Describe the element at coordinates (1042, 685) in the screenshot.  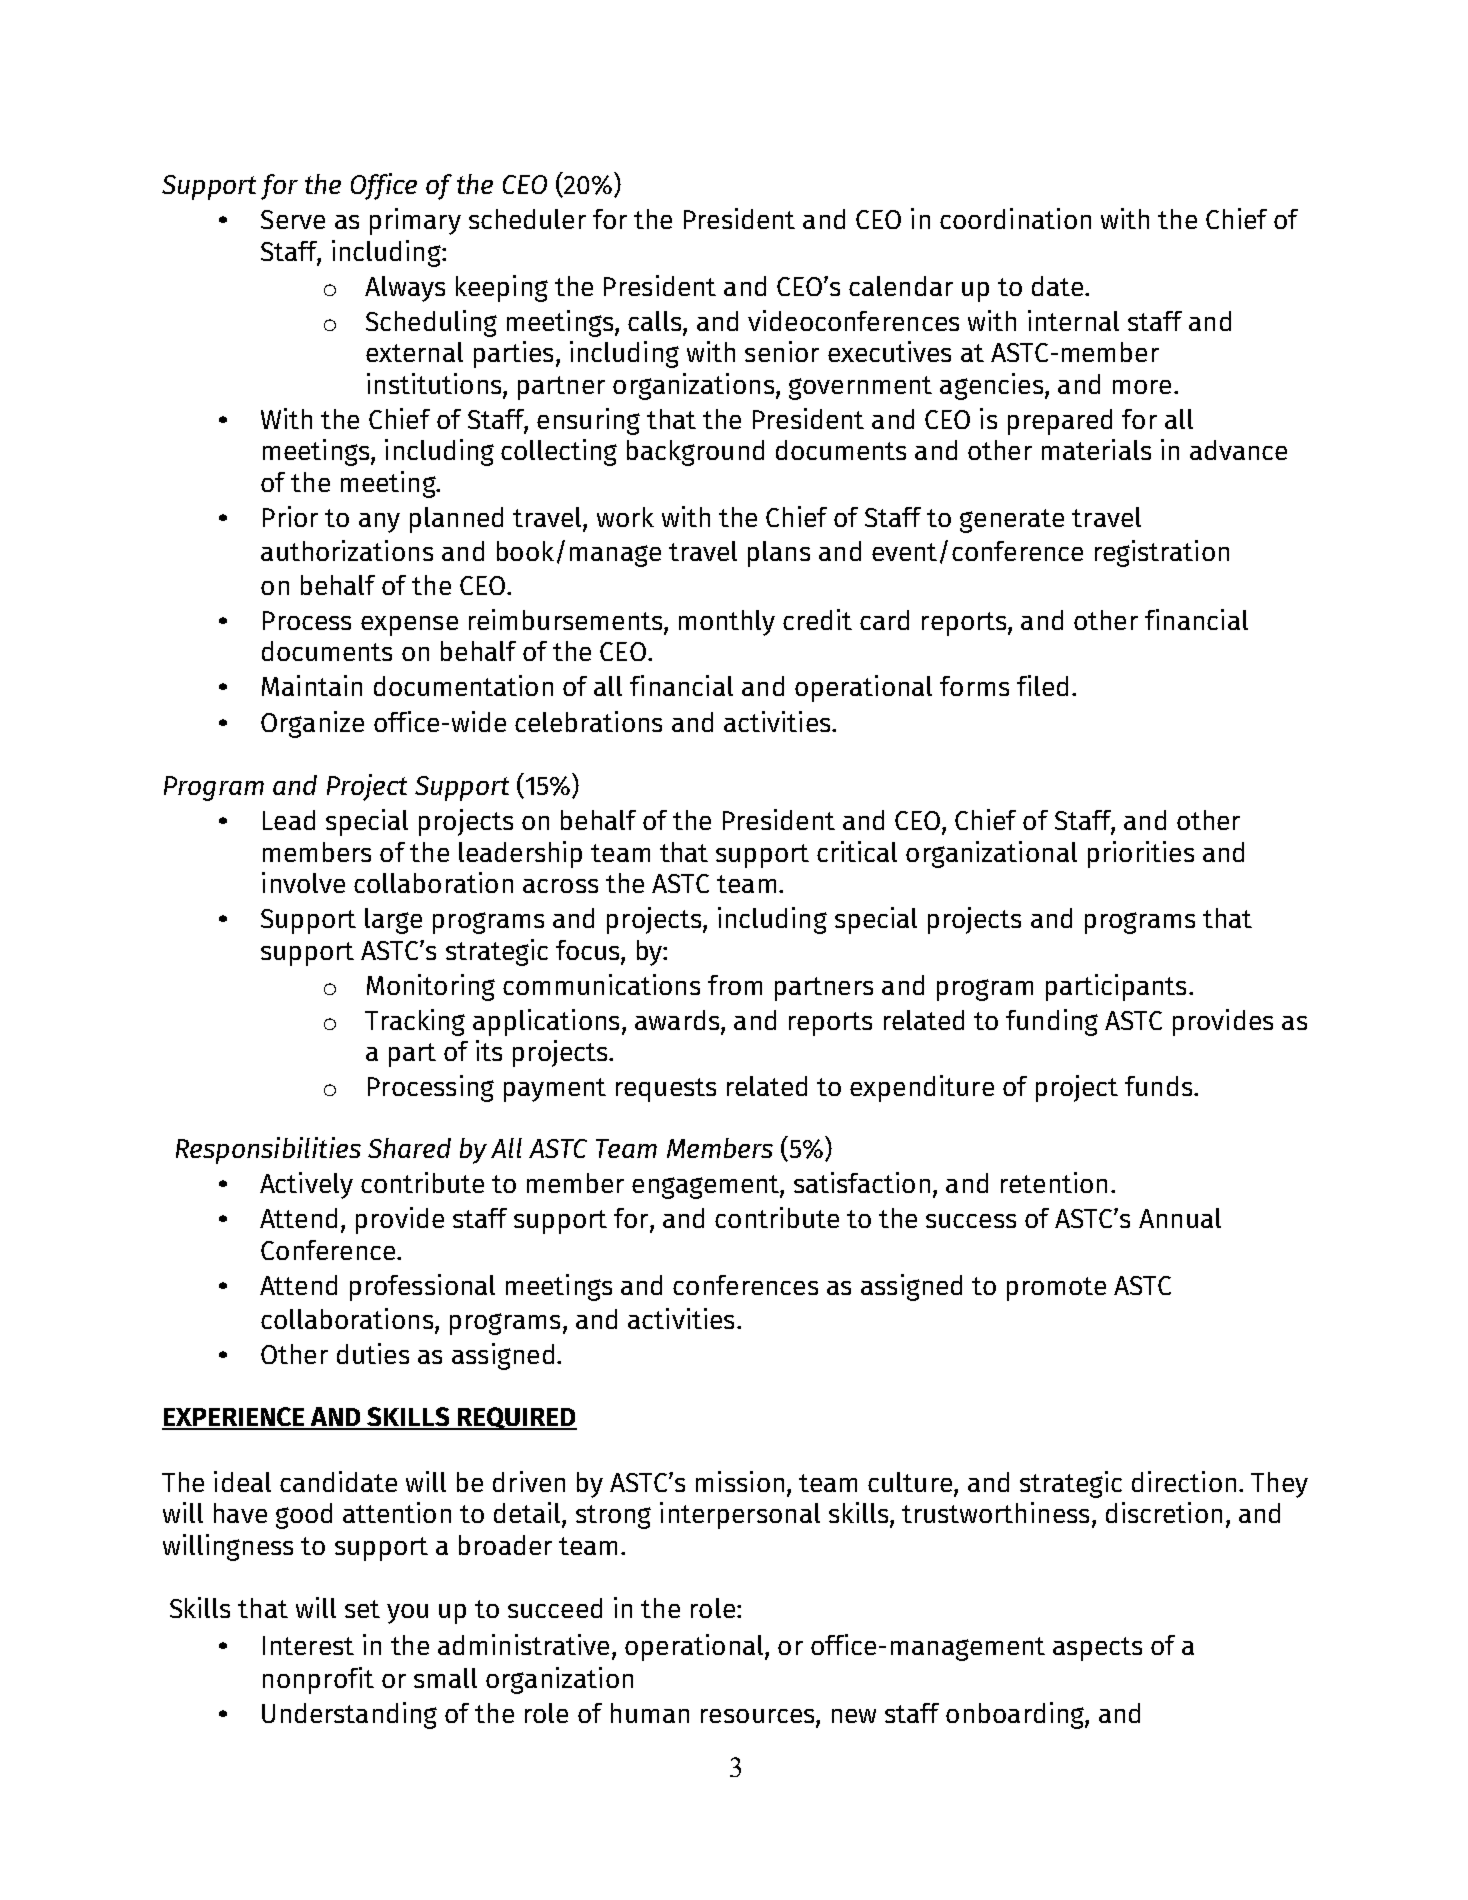
I see `filed` at that location.
